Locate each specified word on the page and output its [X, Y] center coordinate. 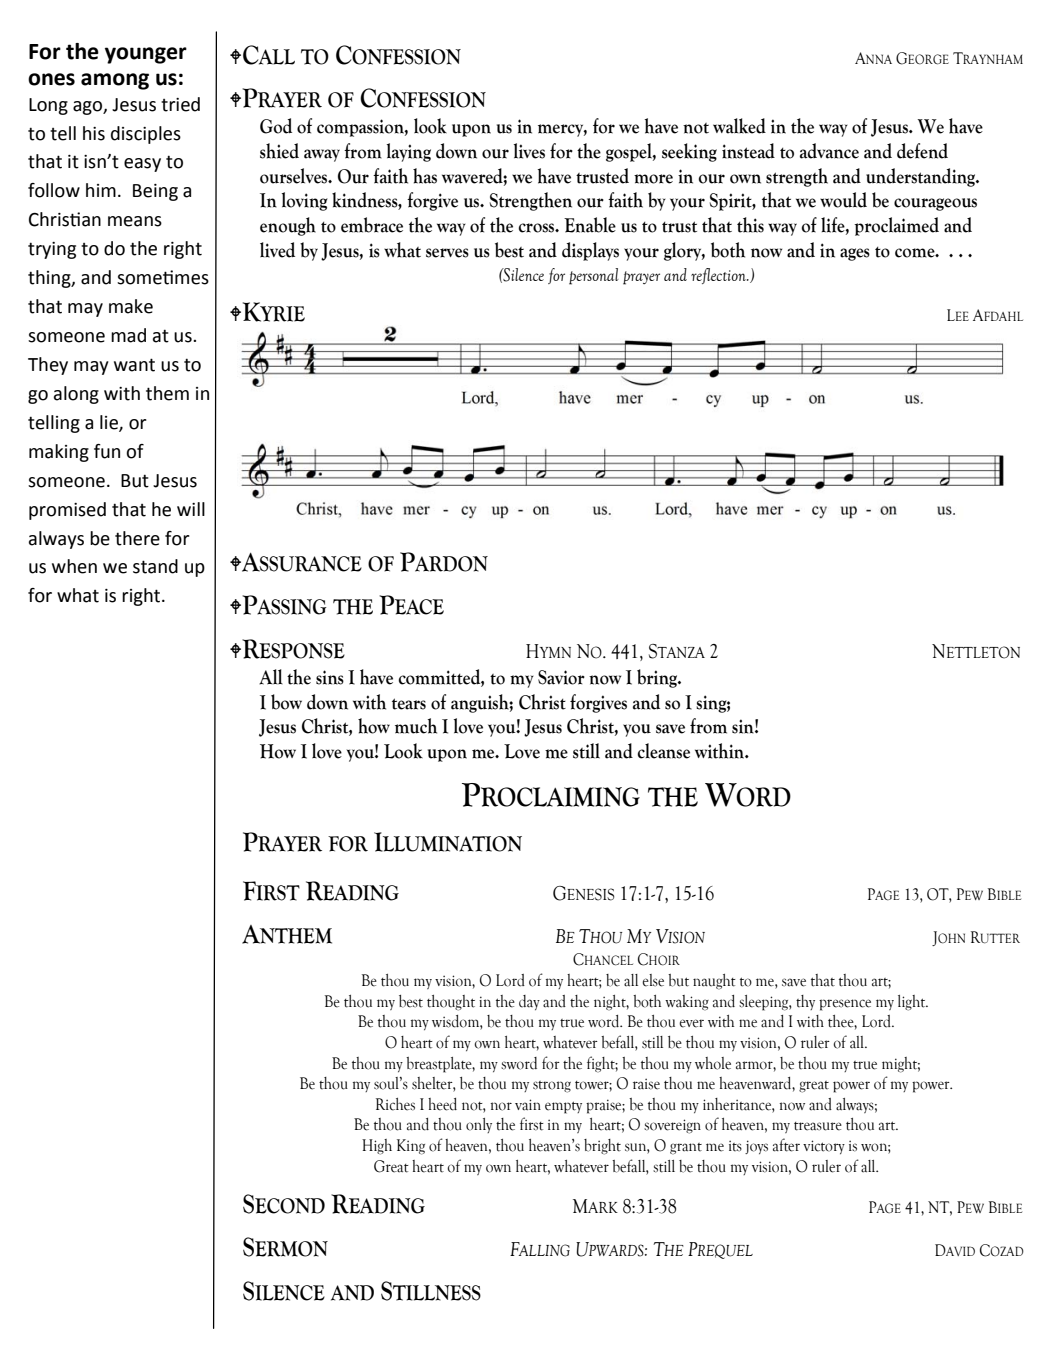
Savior [561, 677]
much [416, 726]
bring [658, 678]
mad [128, 335]
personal [594, 276]
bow [286, 702]
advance [829, 151]
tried [180, 104]
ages [855, 254]
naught [714, 982]
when [74, 566]
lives [529, 151]
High [377, 1147]
